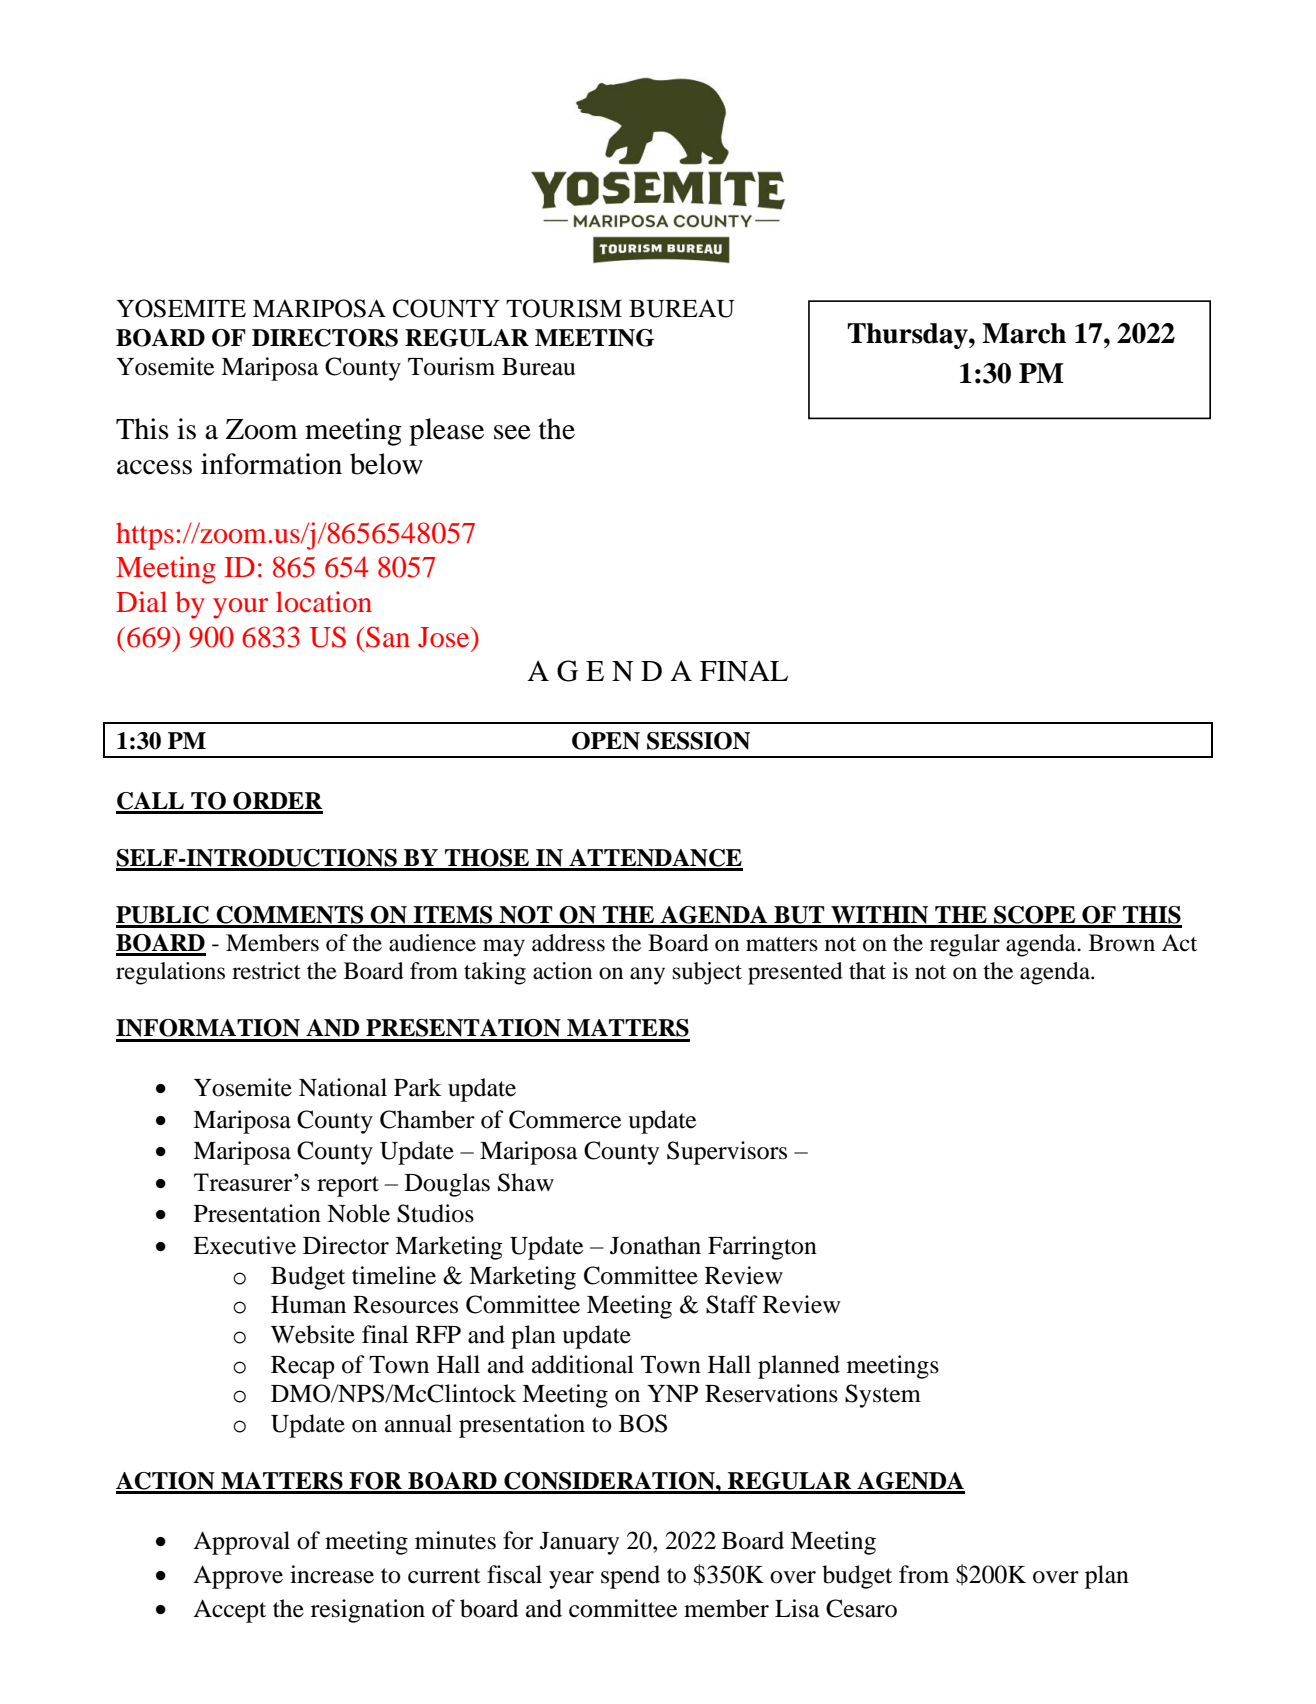  Describe the element at coordinates (154, 467) in the page. I see `access` at that location.
